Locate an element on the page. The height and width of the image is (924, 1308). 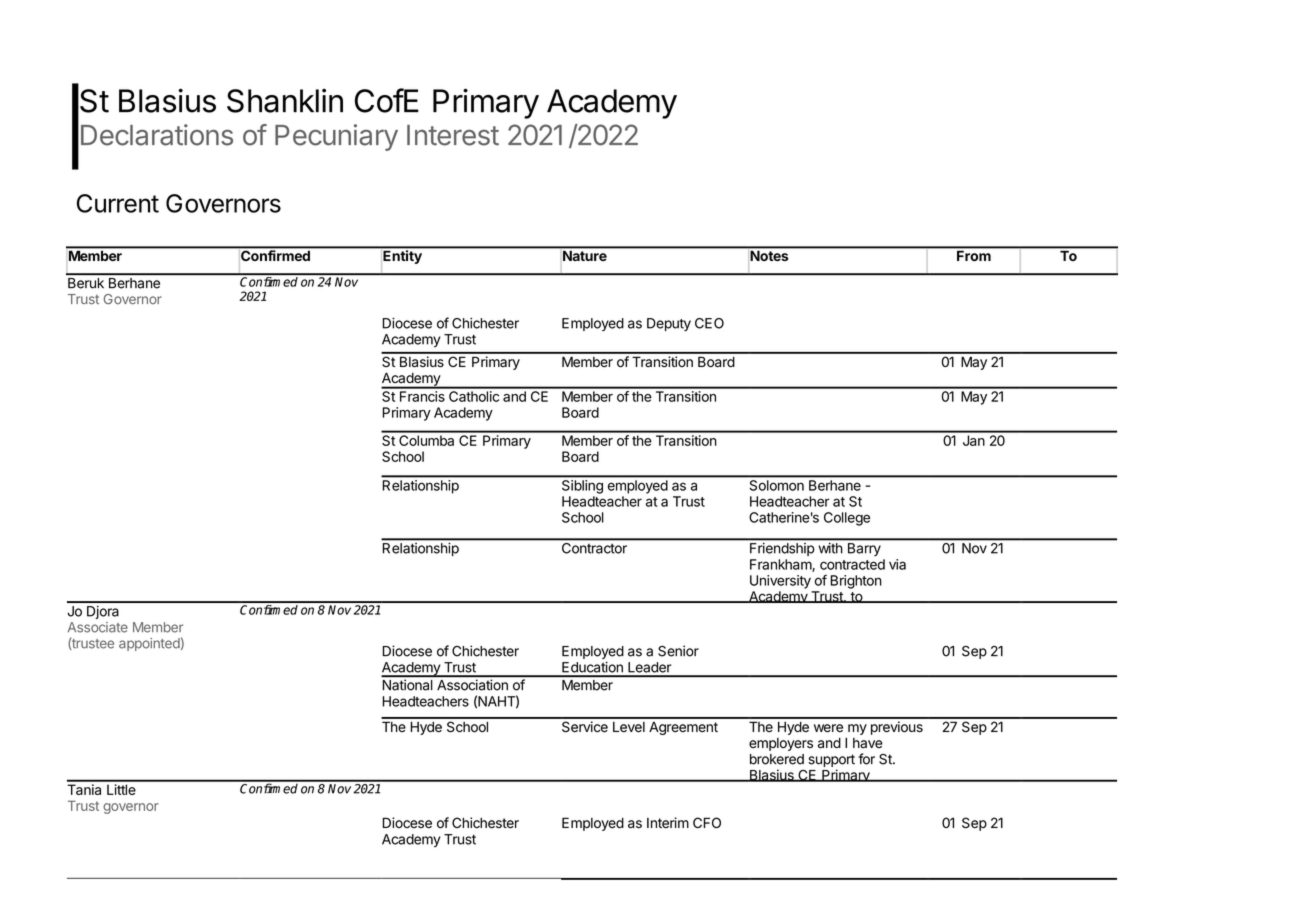
Association is located at coordinates (472, 685).
